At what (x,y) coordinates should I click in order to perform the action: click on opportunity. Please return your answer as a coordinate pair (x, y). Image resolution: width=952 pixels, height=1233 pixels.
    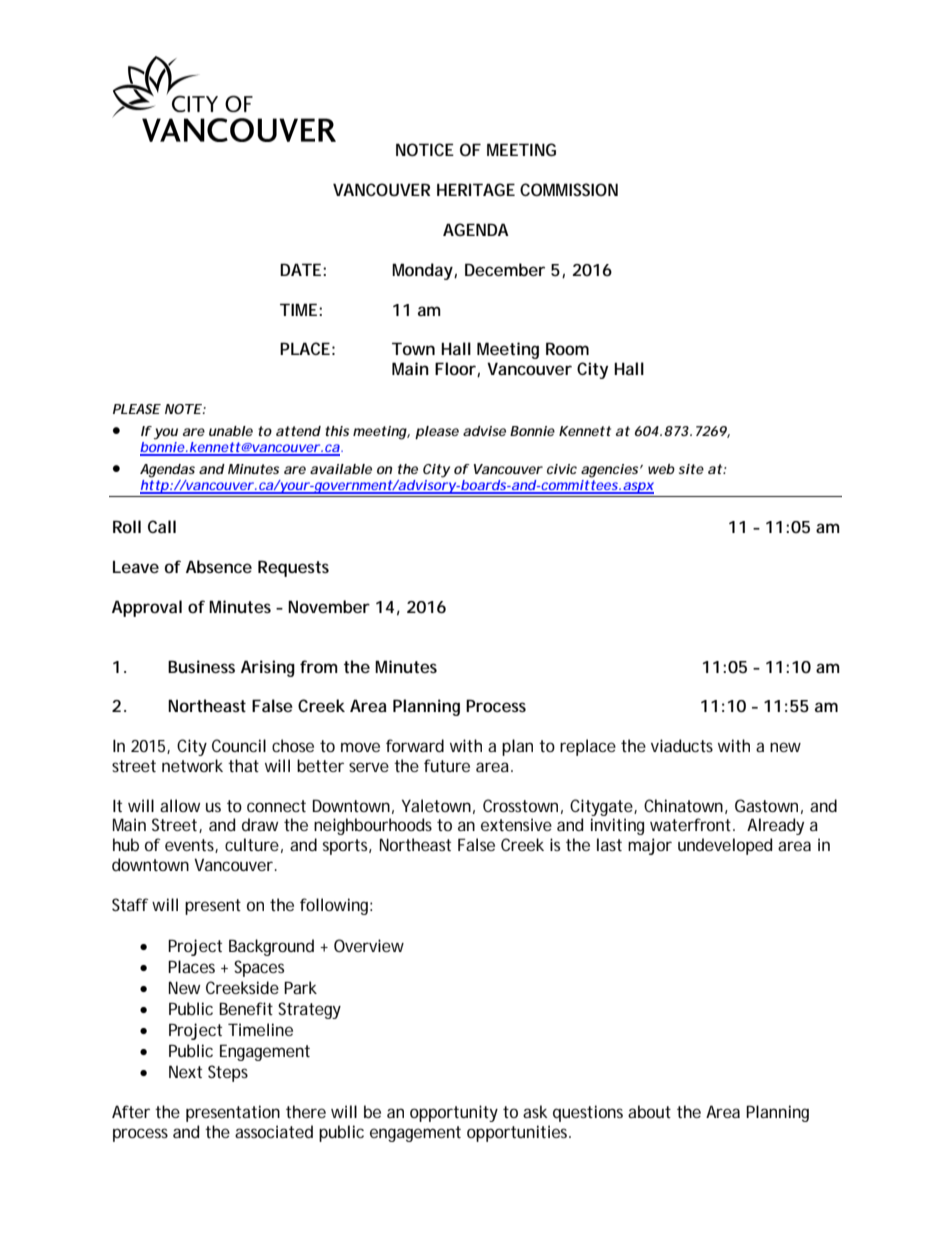
    Looking at the image, I should click on (454, 1113).
